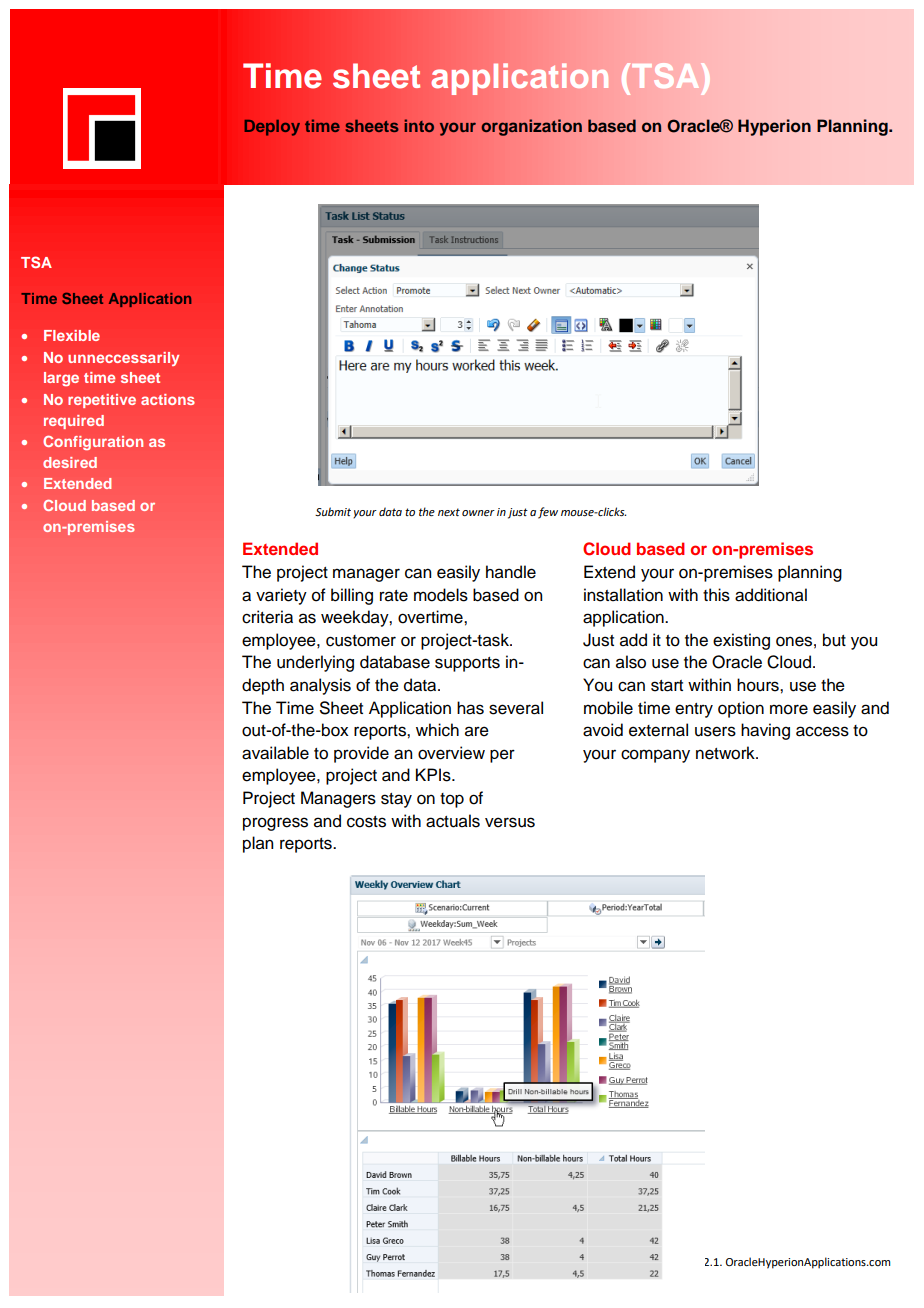  What do you see at coordinates (531, 127) in the image?
I see `organization` at bounding box center [531, 127].
